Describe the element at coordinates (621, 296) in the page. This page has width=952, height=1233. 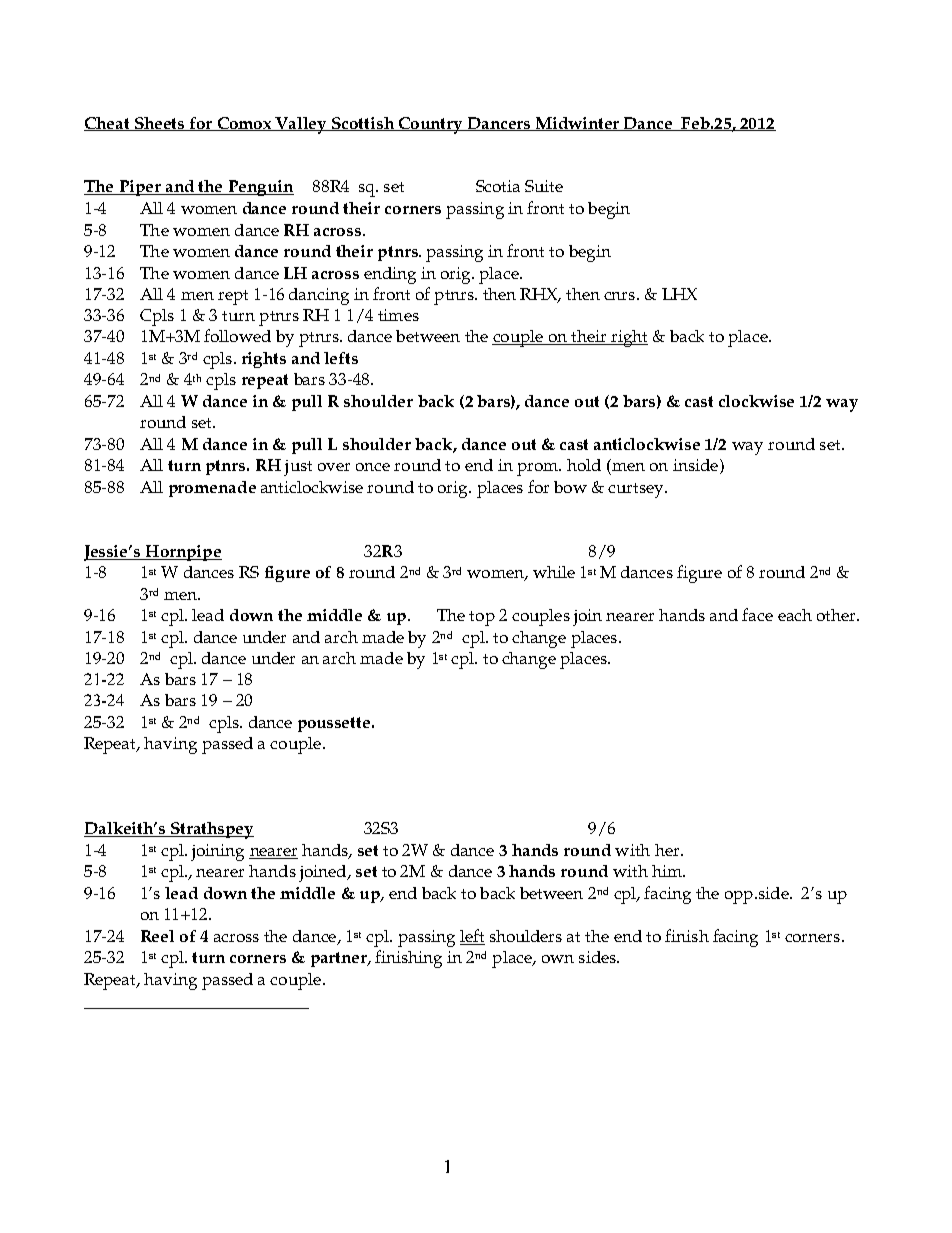
I see `cnrs` at that location.
